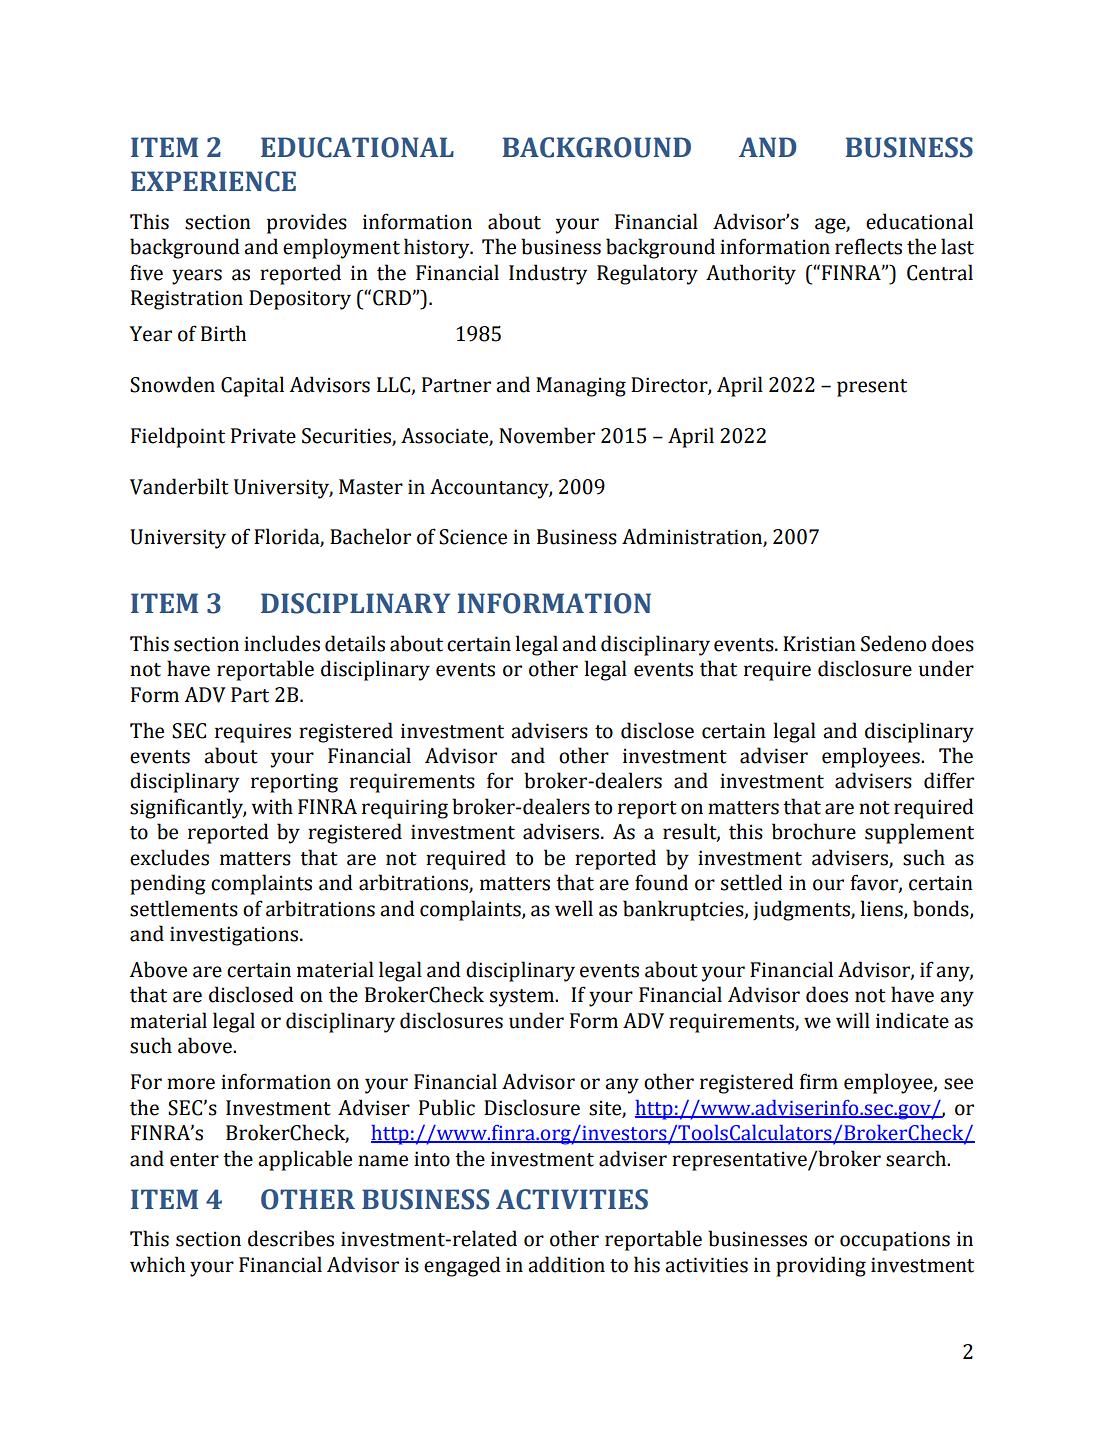 The width and height of the page is (1104, 1429). I want to click on November, so click(547, 435).
